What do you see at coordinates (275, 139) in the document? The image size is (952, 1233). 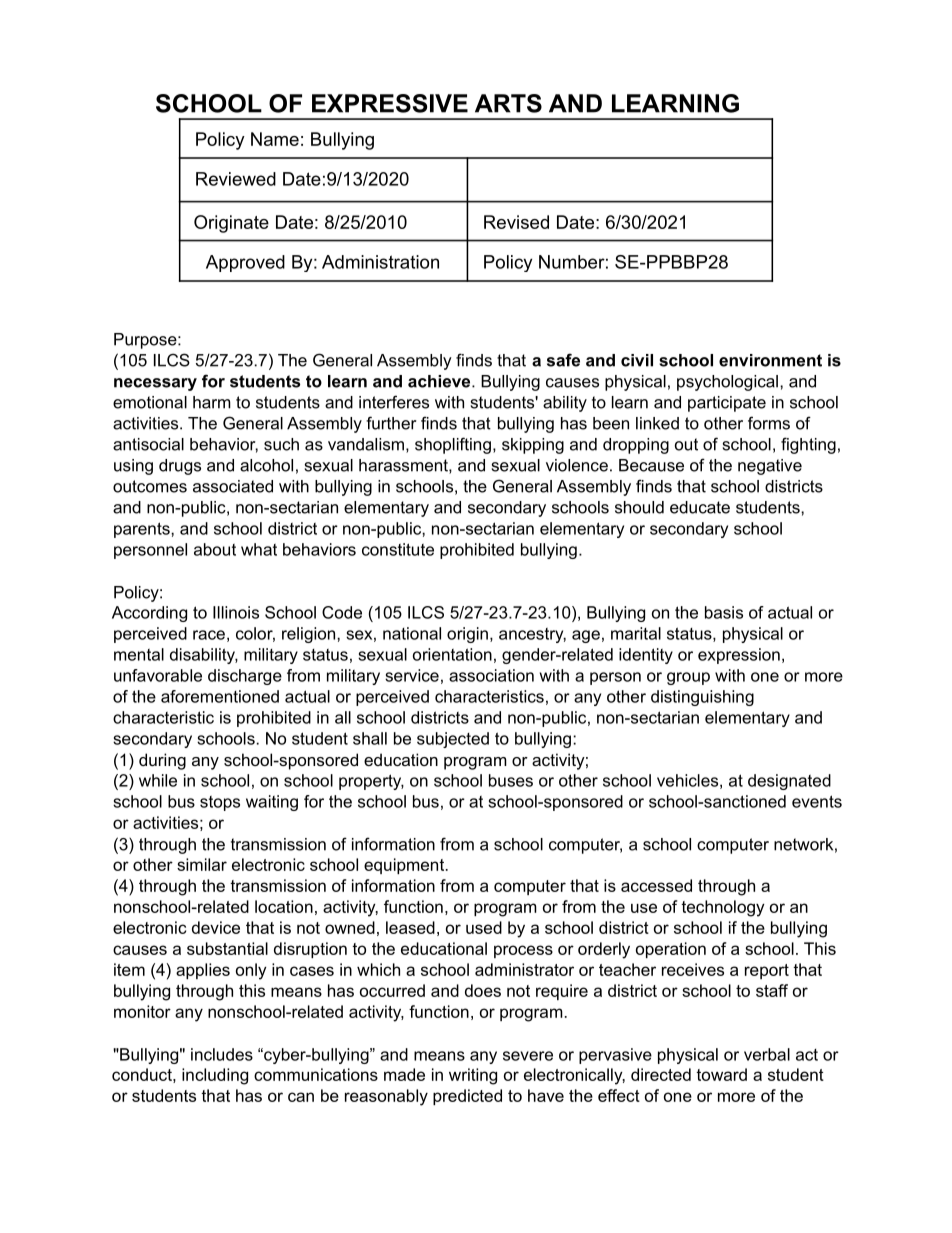 I see `Name` at bounding box center [275, 139].
